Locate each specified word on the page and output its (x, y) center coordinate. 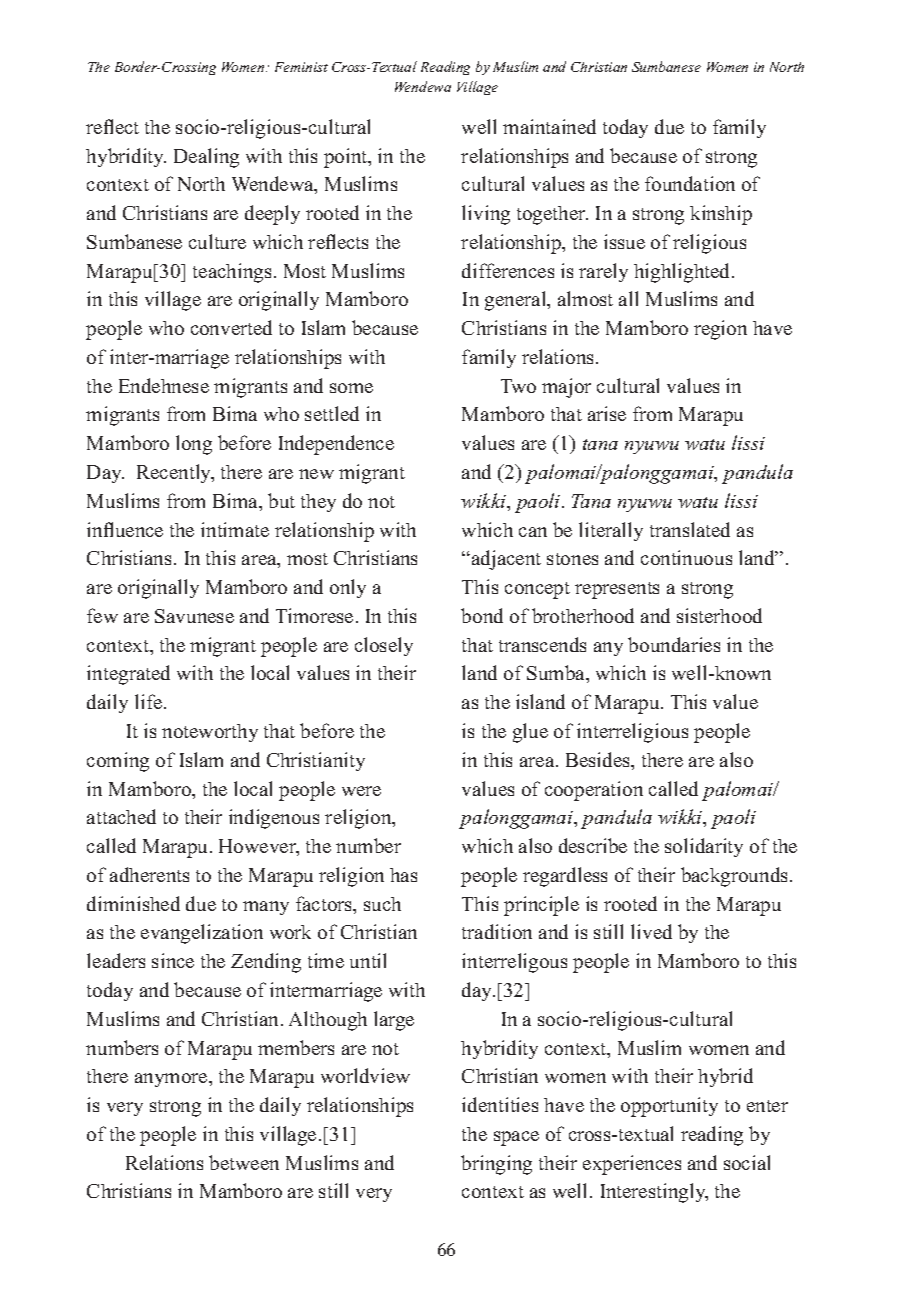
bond (482, 615)
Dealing (206, 158)
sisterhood (719, 615)
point (347, 158)
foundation (690, 183)
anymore (172, 1080)
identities (500, 1104)
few (102, 615)
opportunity (669, 1107)
